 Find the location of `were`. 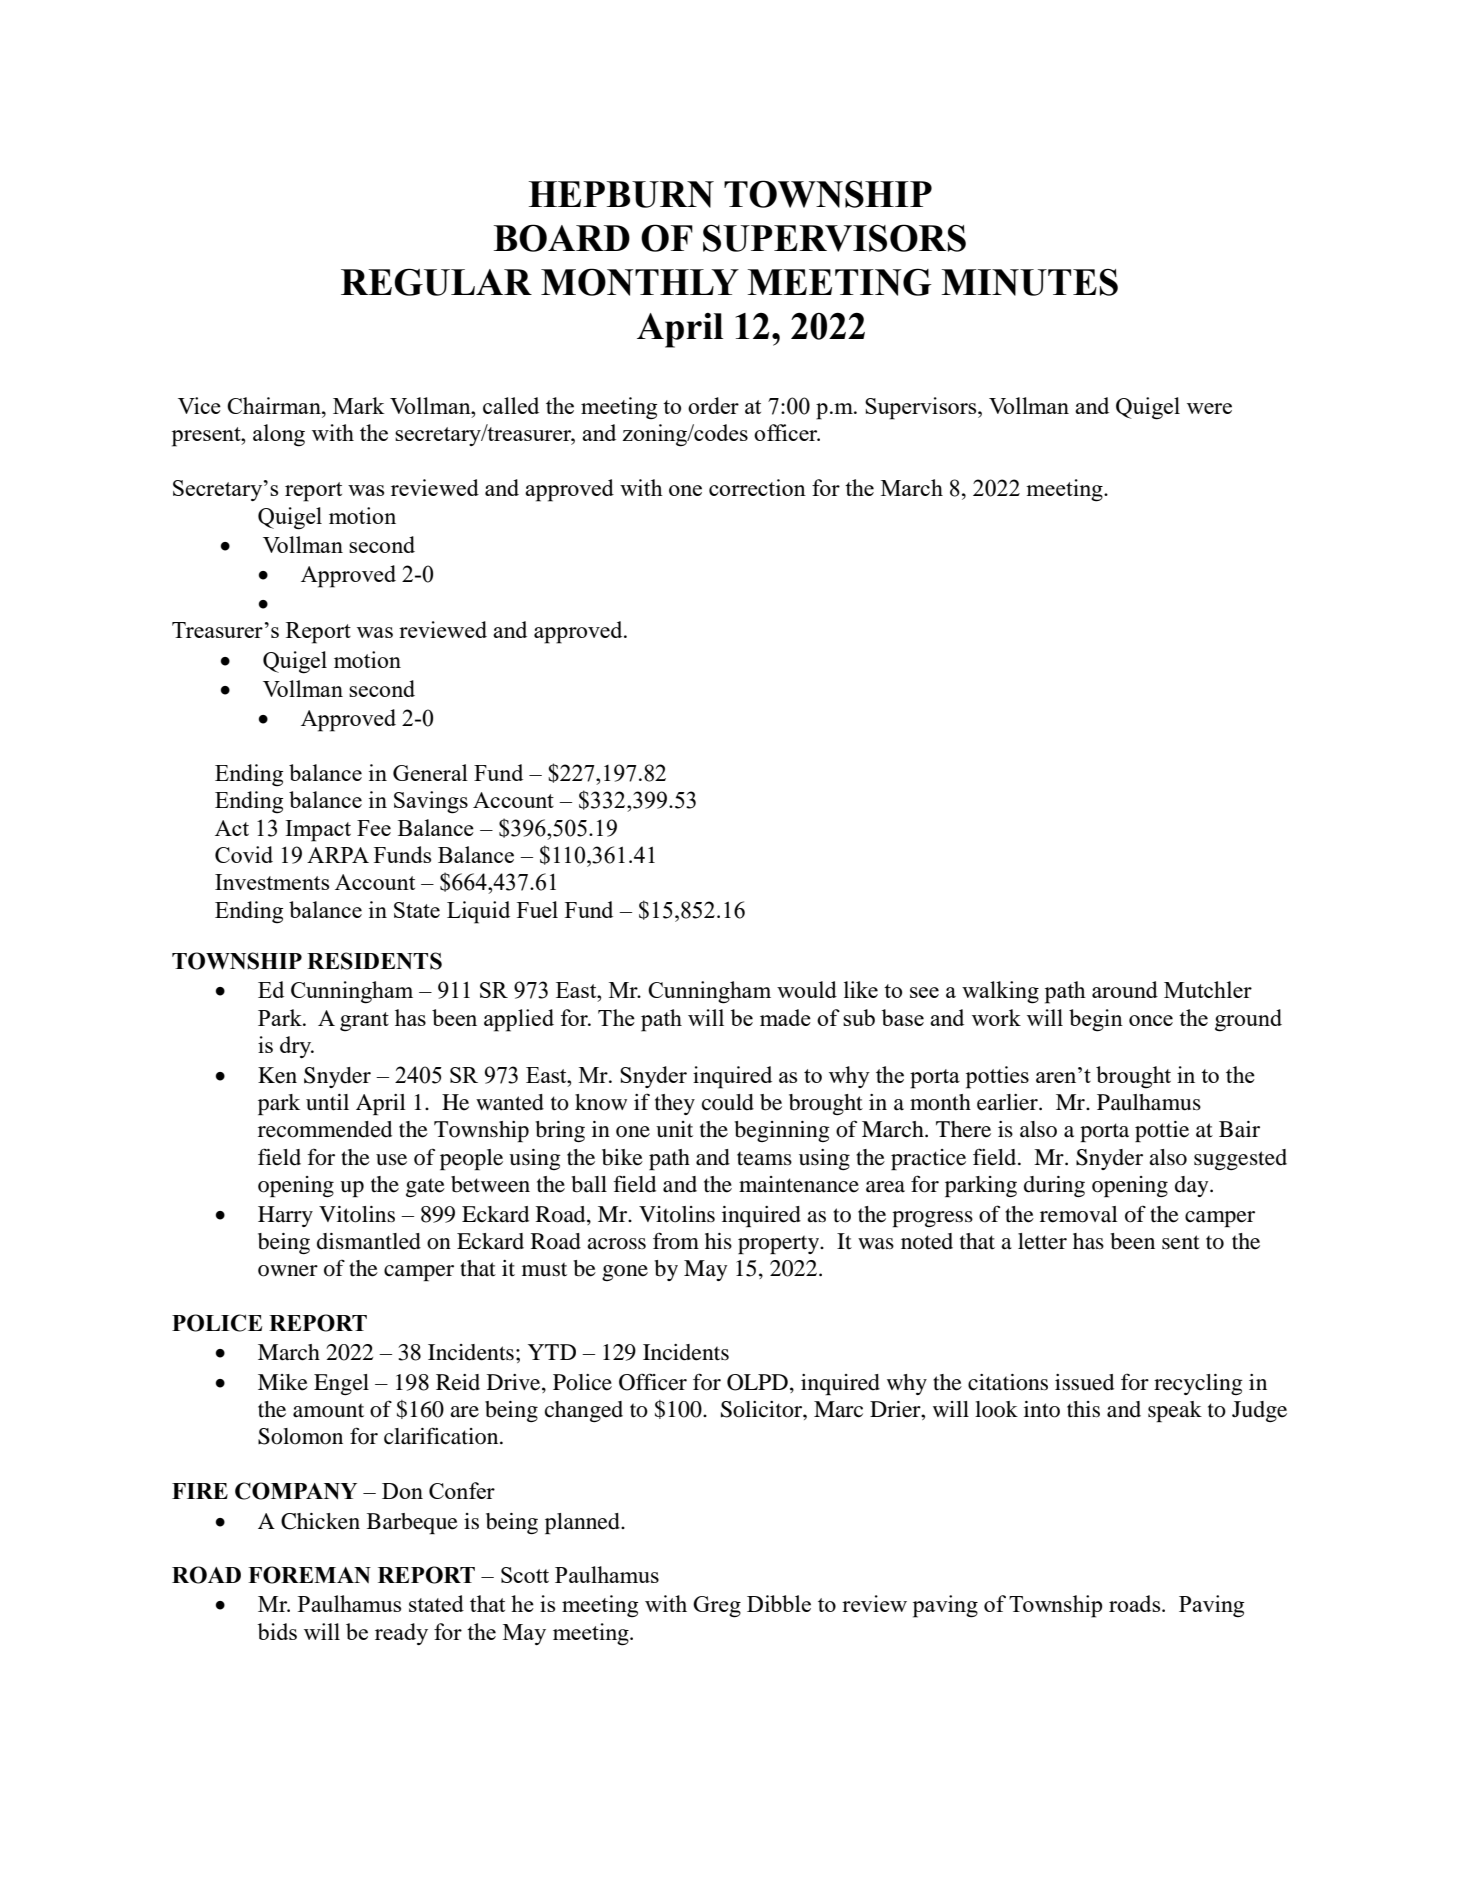

were is located at coordinates (1209, 408).
